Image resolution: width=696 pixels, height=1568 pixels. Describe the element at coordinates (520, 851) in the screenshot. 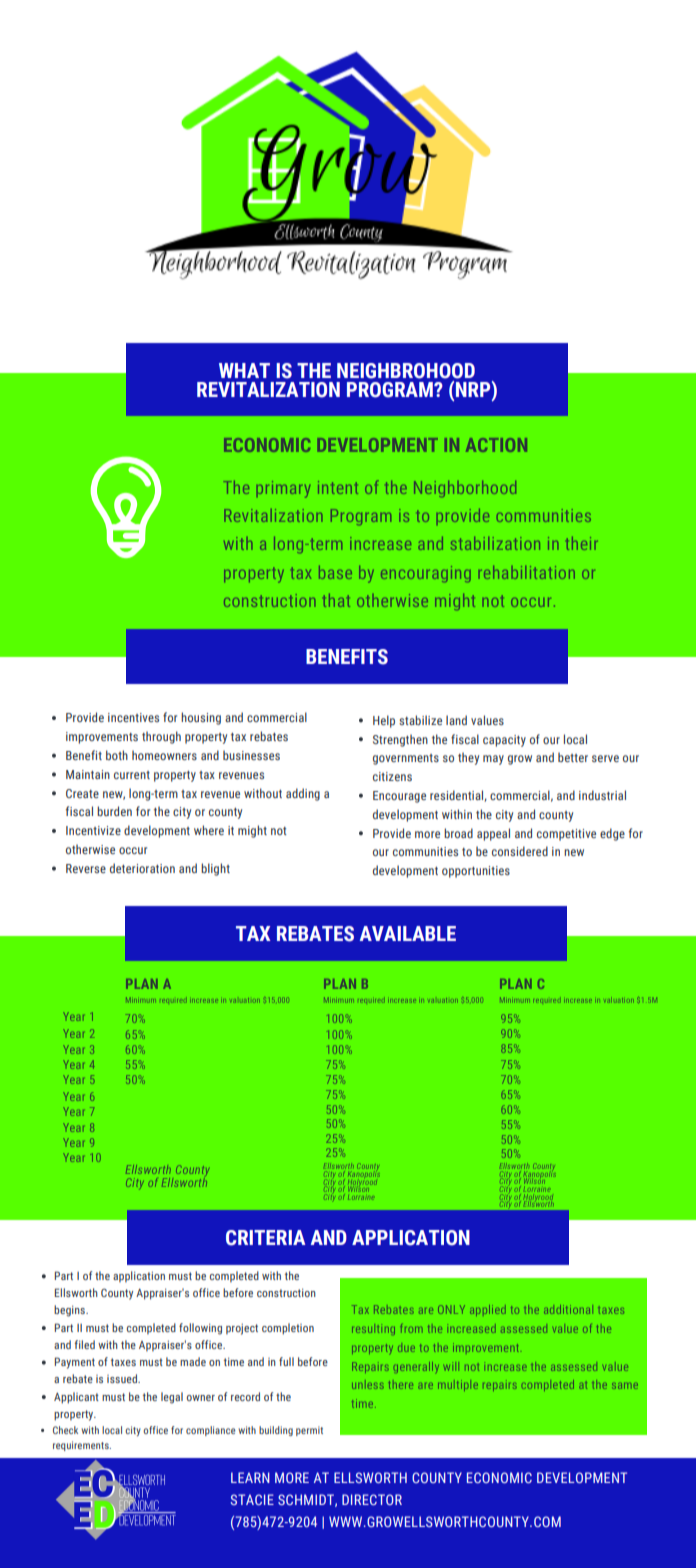

I see `considered` at that location.
